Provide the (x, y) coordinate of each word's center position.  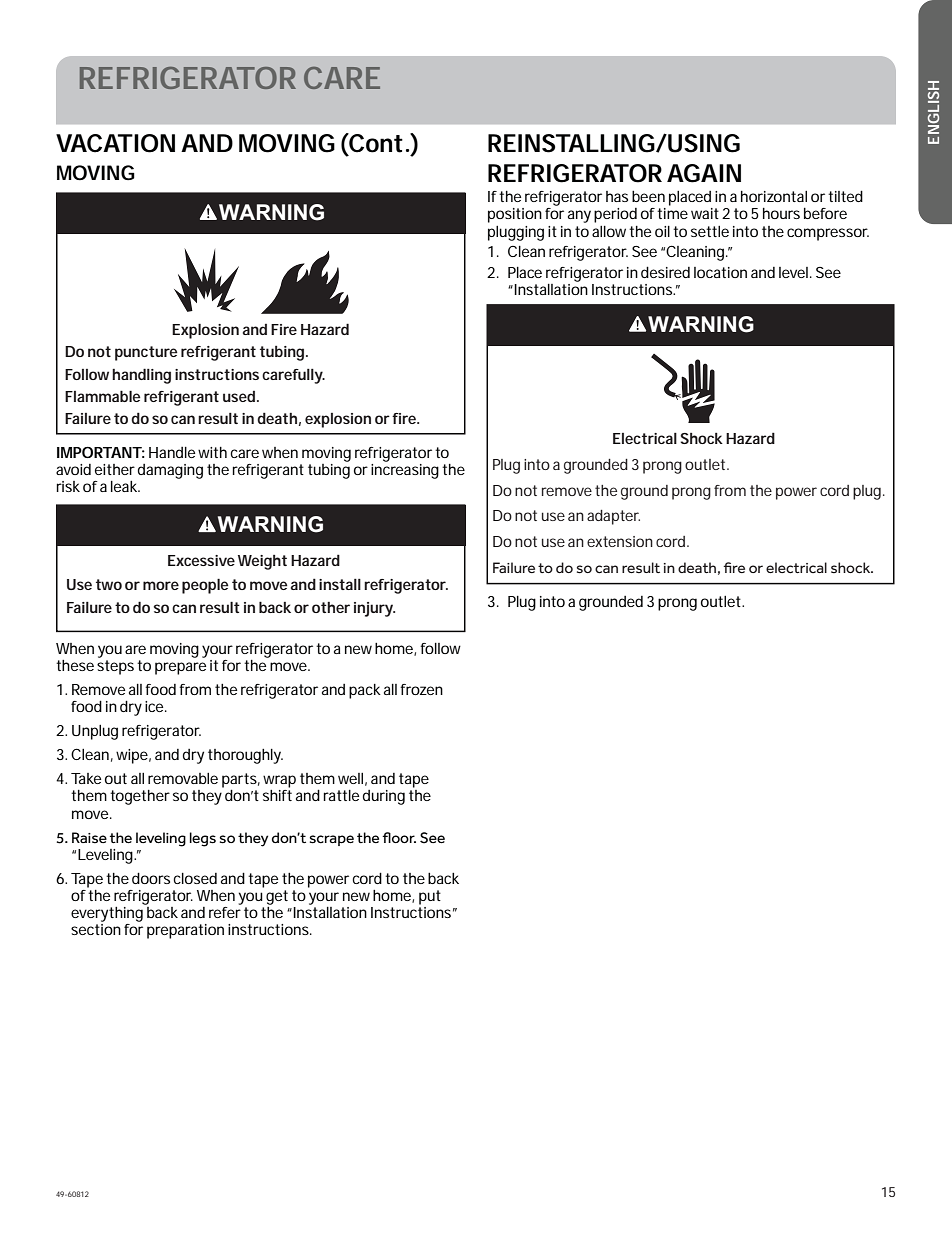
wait (705, 213)
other (331, 607)
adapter (613, 517)
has (617, 196)
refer (225, 912)
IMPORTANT (98, 452)
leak (124, 486)
